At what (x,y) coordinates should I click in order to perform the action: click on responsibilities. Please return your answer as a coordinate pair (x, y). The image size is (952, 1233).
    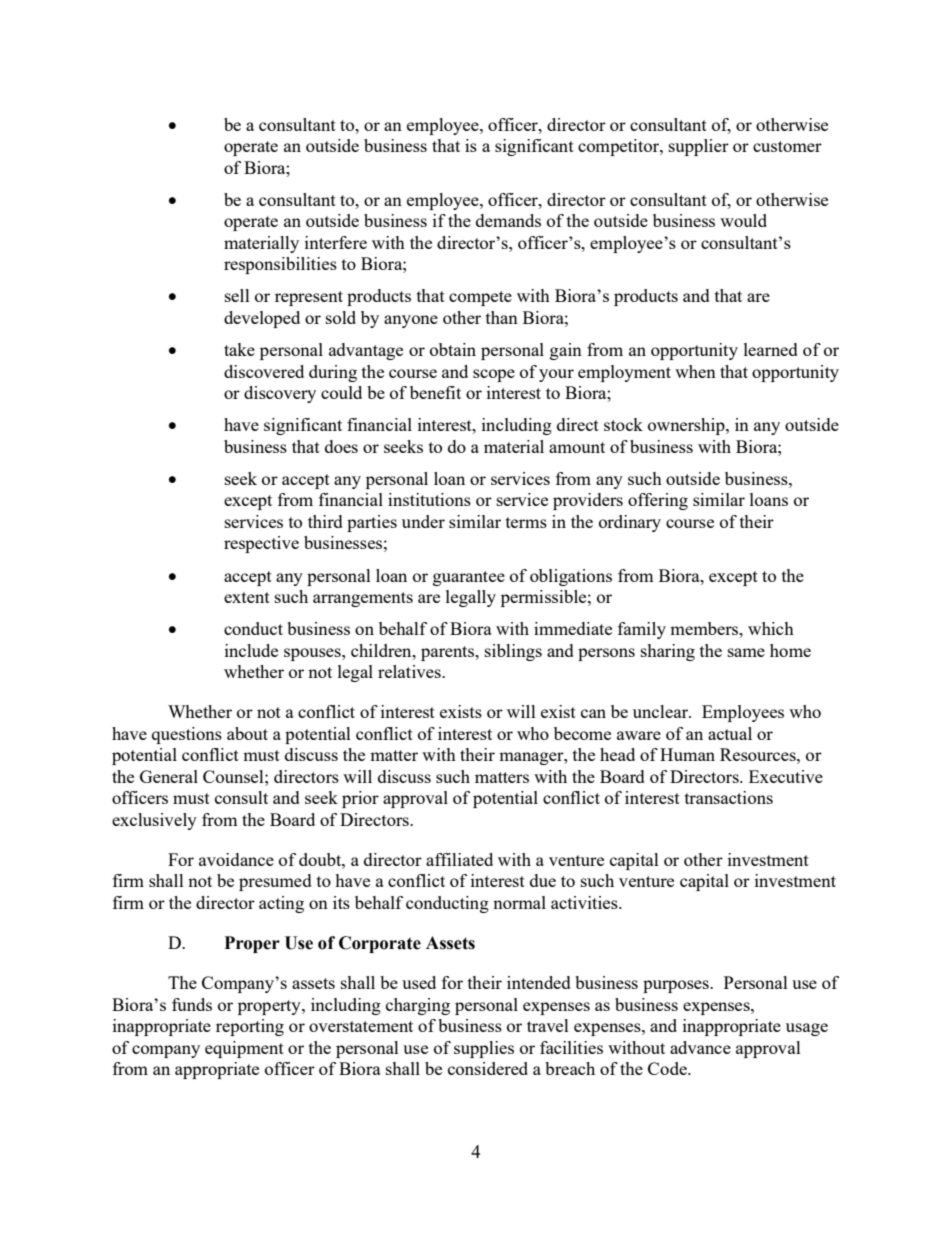
    Looking at the image, I should click on (280, 265).
